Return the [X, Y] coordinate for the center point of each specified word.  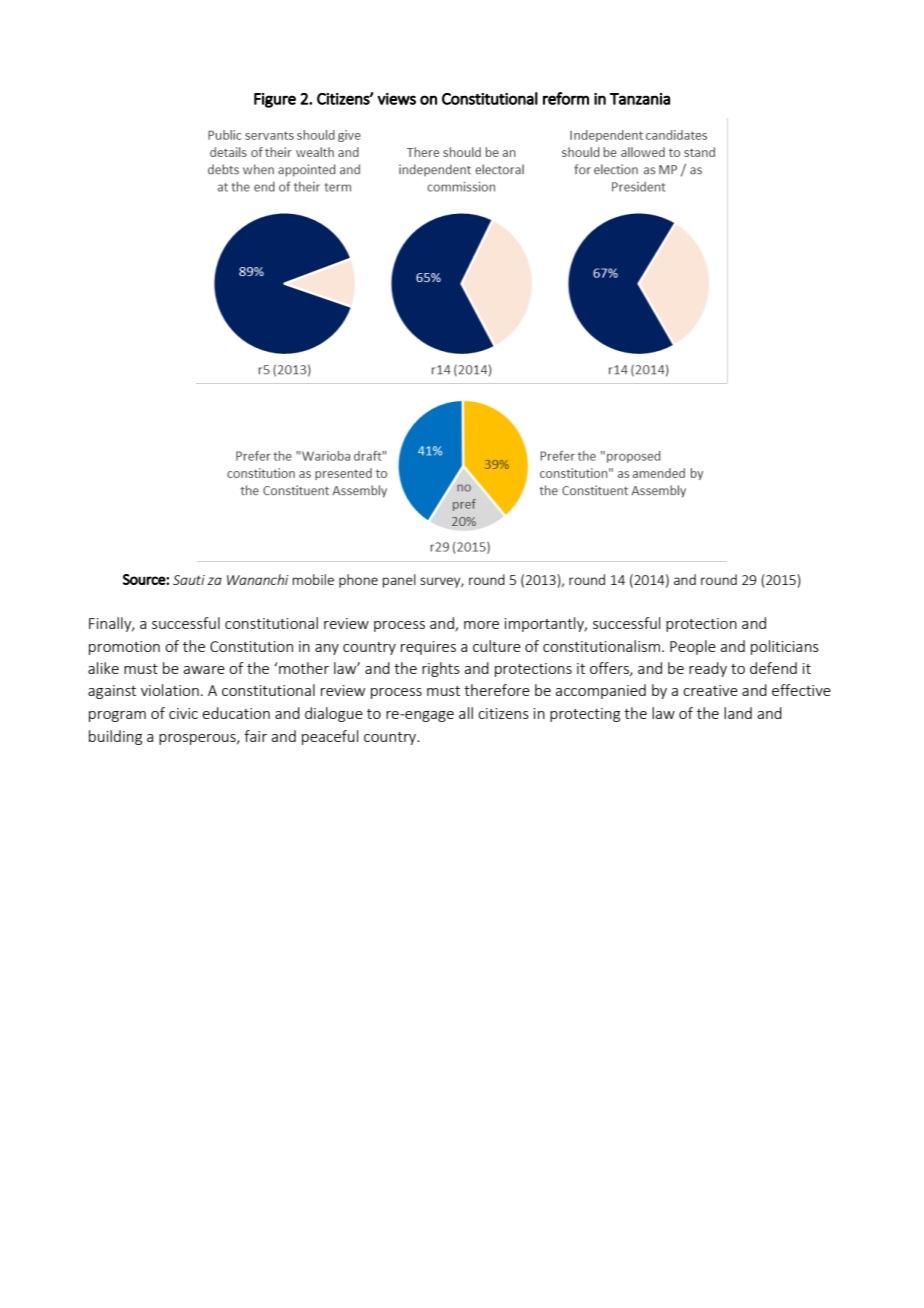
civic [183, 713]
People [693, 647]
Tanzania [640, 99]
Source [145, 579]
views [396, 99]
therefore [497, 690]
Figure [275, 100]
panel [399, 581]
